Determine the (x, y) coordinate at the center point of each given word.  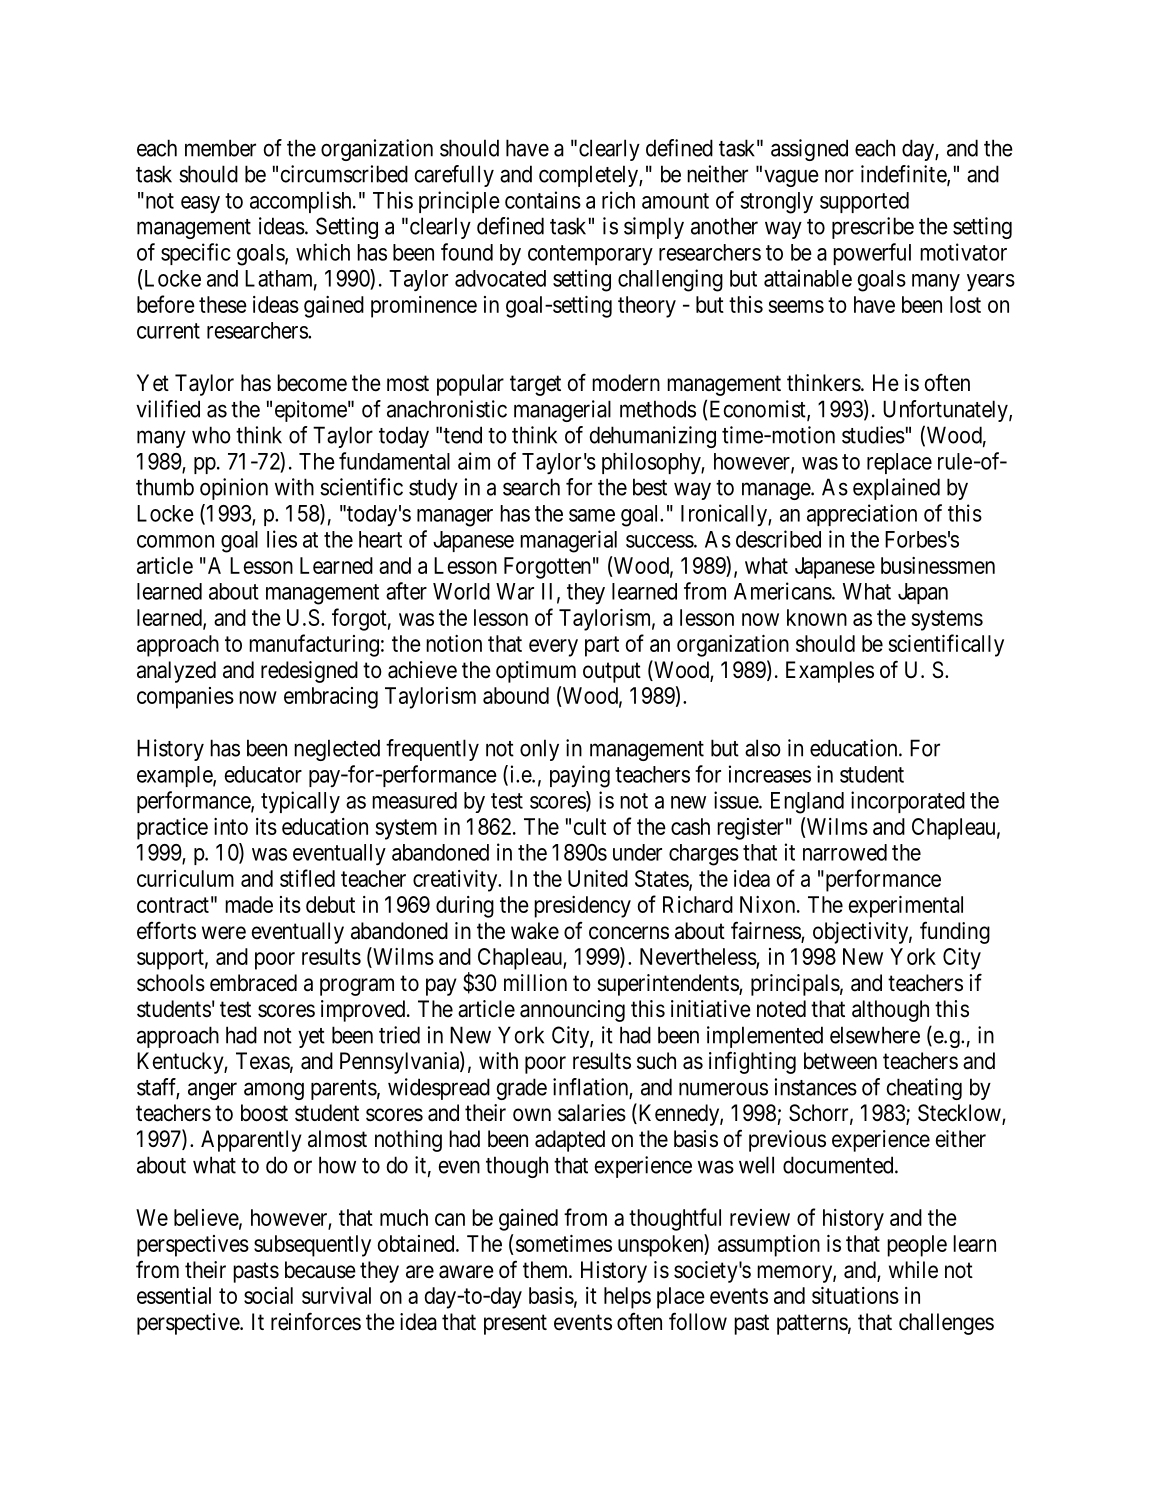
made (249, 904)
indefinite (904, 175)
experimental (905, 907)
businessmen (938, 565)
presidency (582, 907)
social (268, 1295)
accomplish (302, 202)
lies (282, 539)
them (547, 1270)
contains (543, 200)
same (592, 515)
